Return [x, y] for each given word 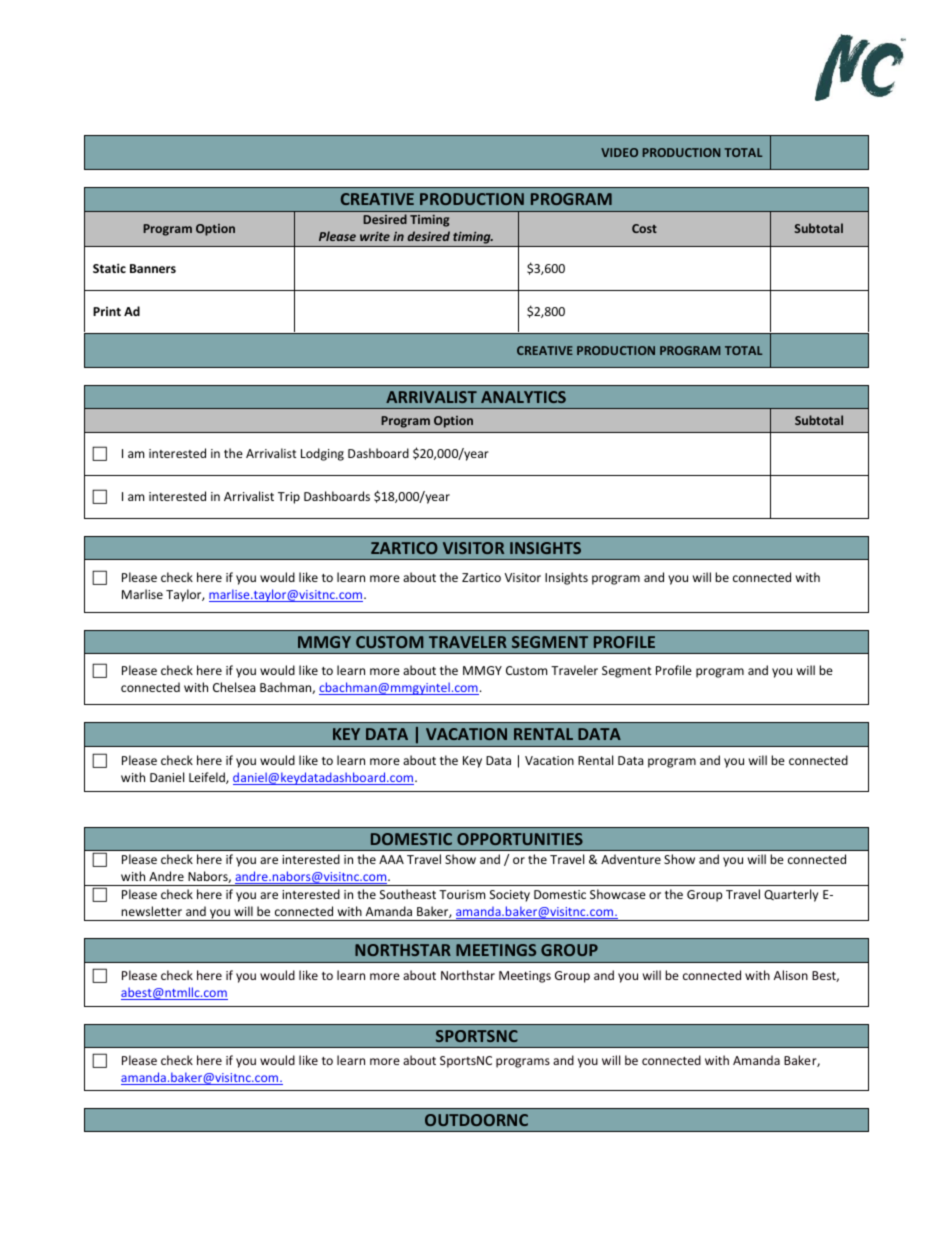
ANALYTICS [523, 397]
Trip [289, 498]
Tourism [462, 894]
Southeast [408, 894]
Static [109, 268]
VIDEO [619, 152]
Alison [791, 975]
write [375, 236]
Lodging [322, 454]
